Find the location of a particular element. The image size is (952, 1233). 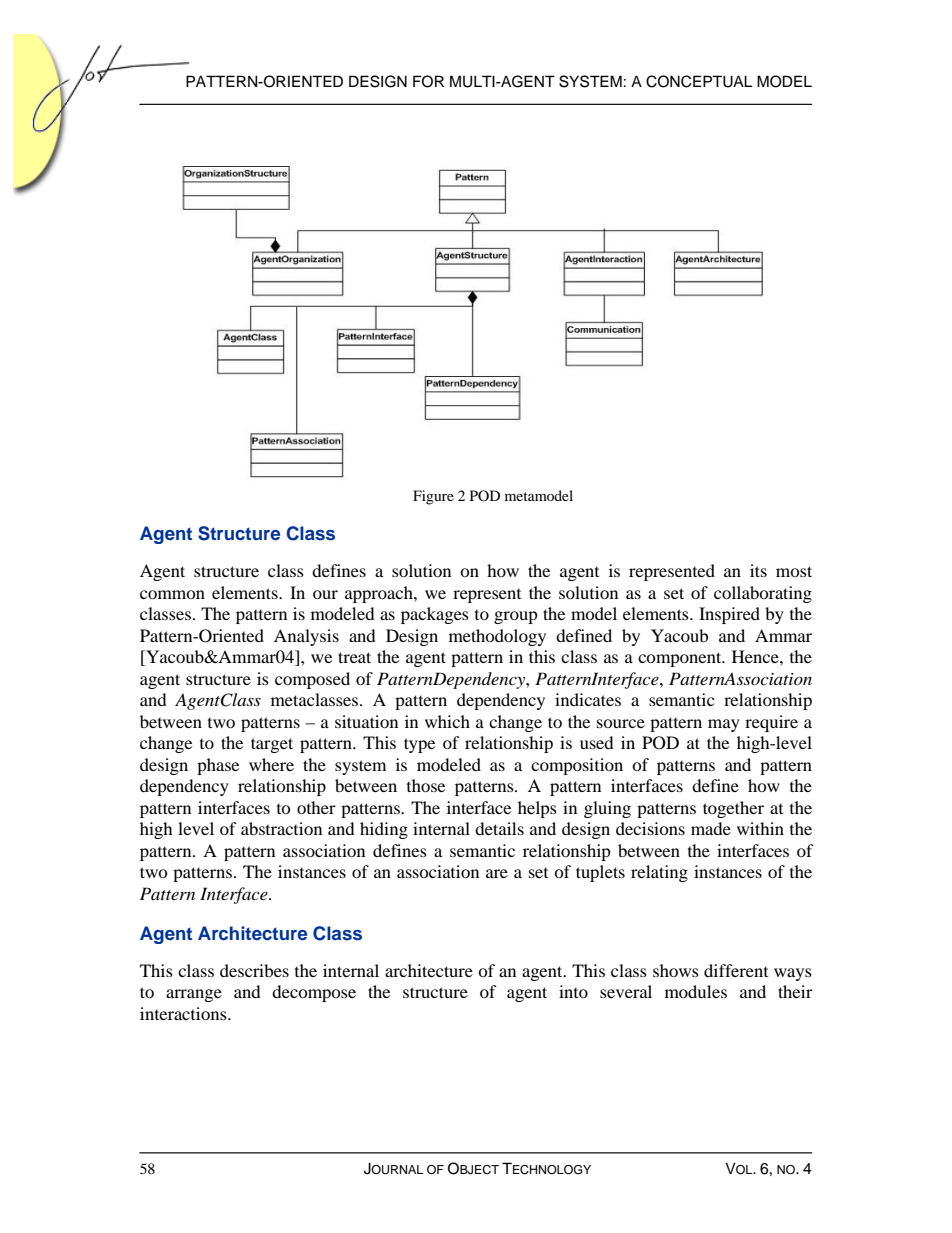

FOR is located at coordinates (428, 81).
